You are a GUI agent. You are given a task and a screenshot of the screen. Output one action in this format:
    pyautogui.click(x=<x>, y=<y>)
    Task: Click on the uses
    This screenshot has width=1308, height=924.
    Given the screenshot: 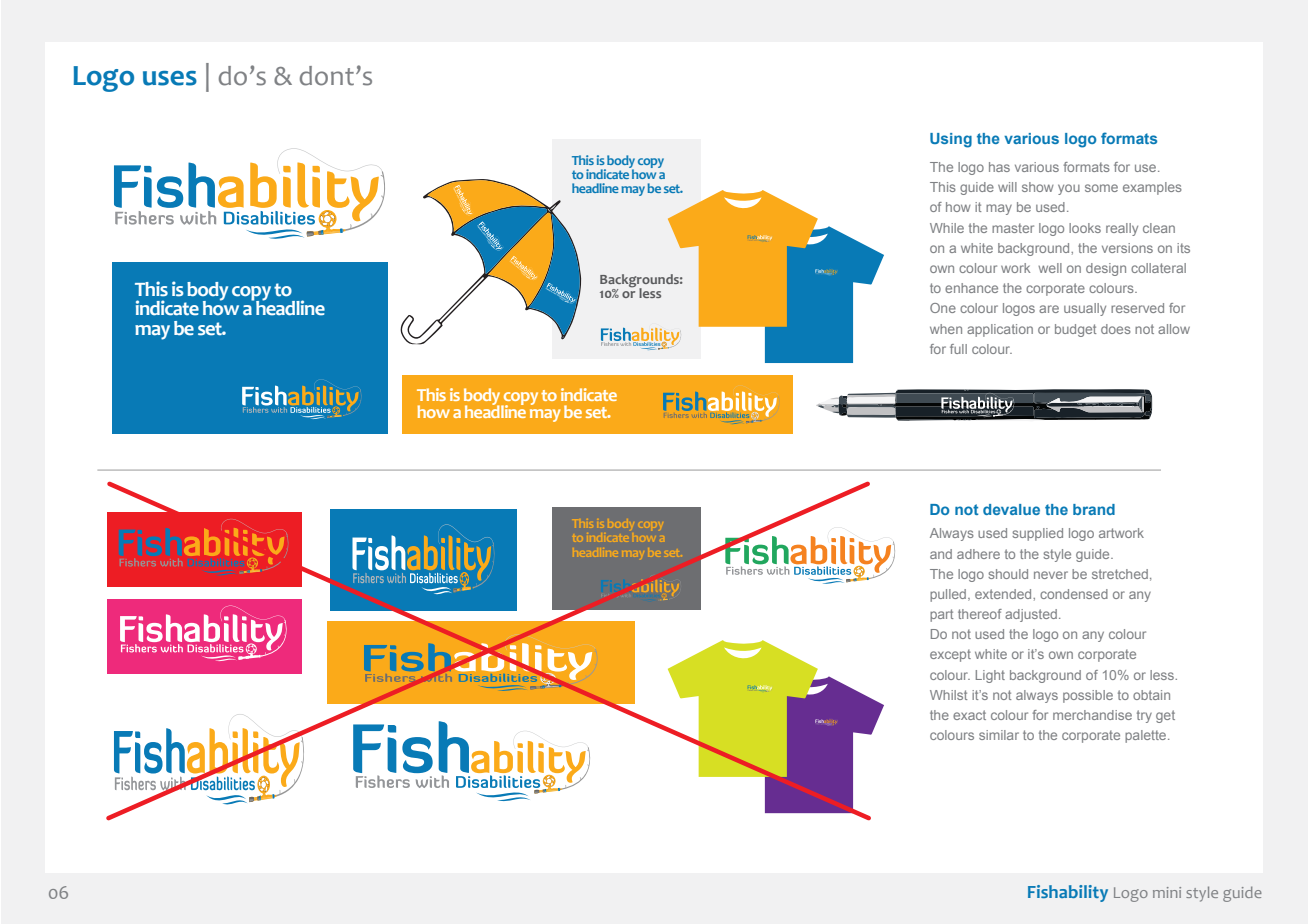 What is the action you would take?
    pyautogui.click(x=170, y=78)
